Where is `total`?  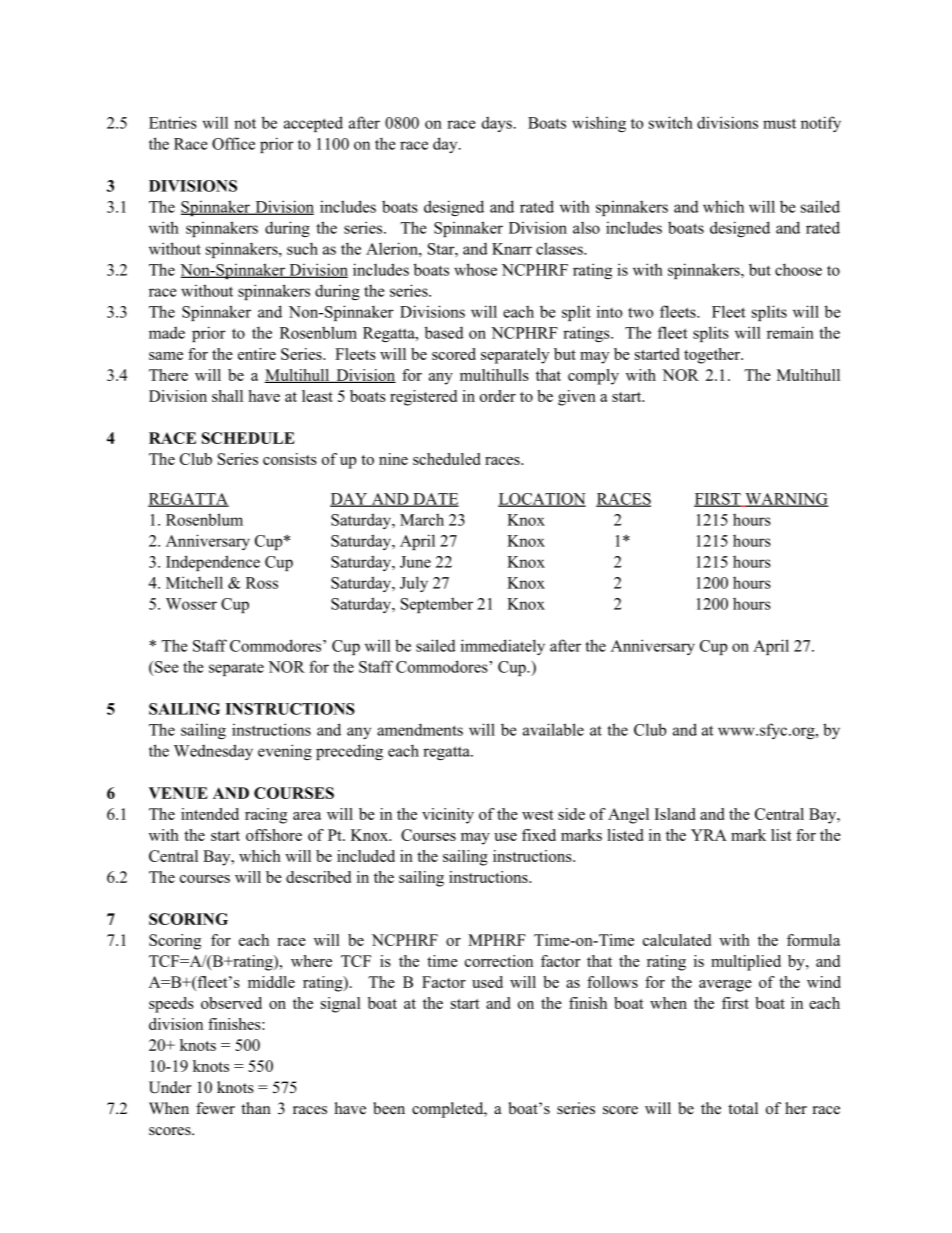 total is located at coordinates (743, 1108).
